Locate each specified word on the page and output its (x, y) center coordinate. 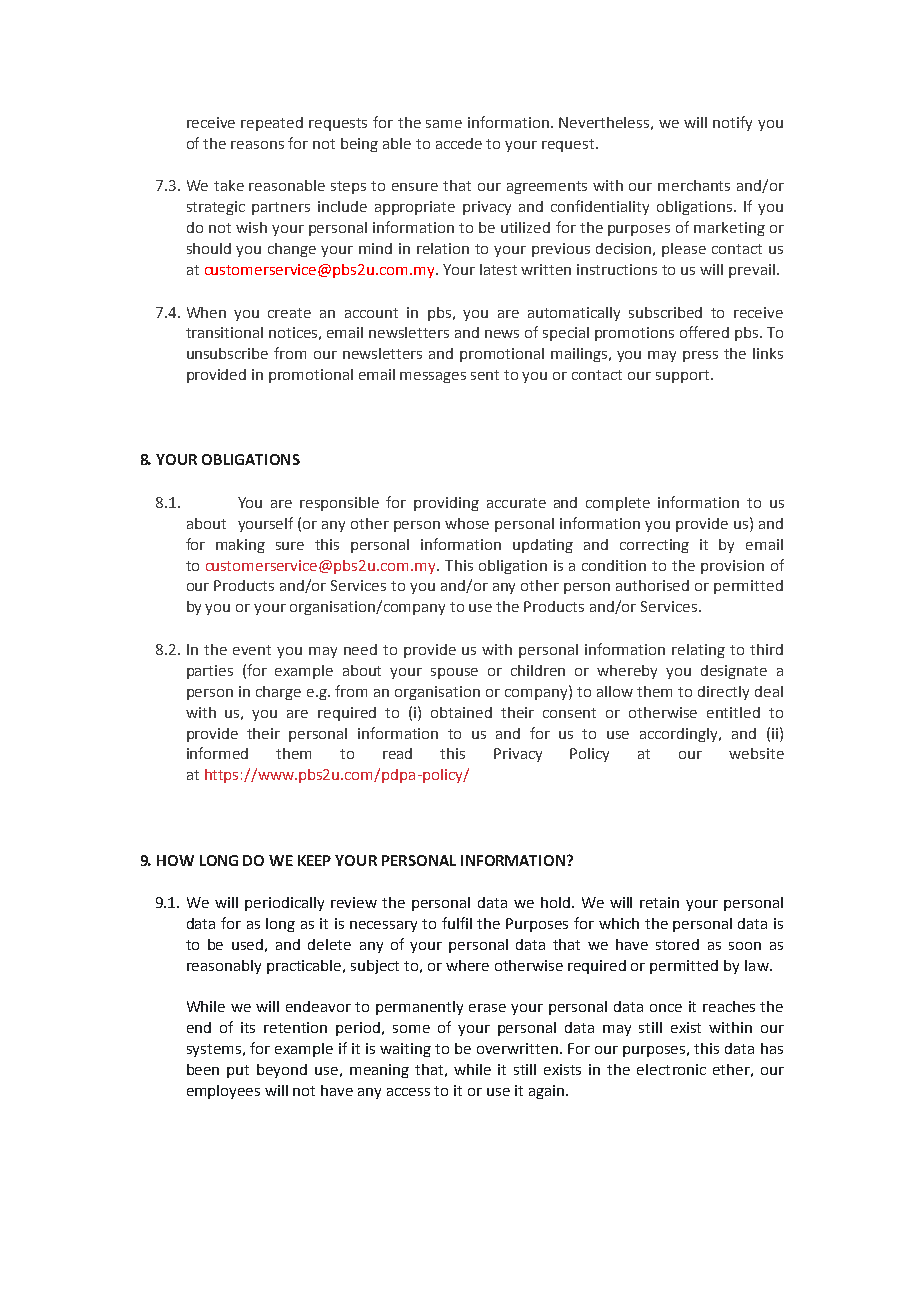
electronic (671, 1069)
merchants (694, 185)
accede (459, 143)
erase (487, 1008)
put (238, 1071)
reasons (257, 145)
